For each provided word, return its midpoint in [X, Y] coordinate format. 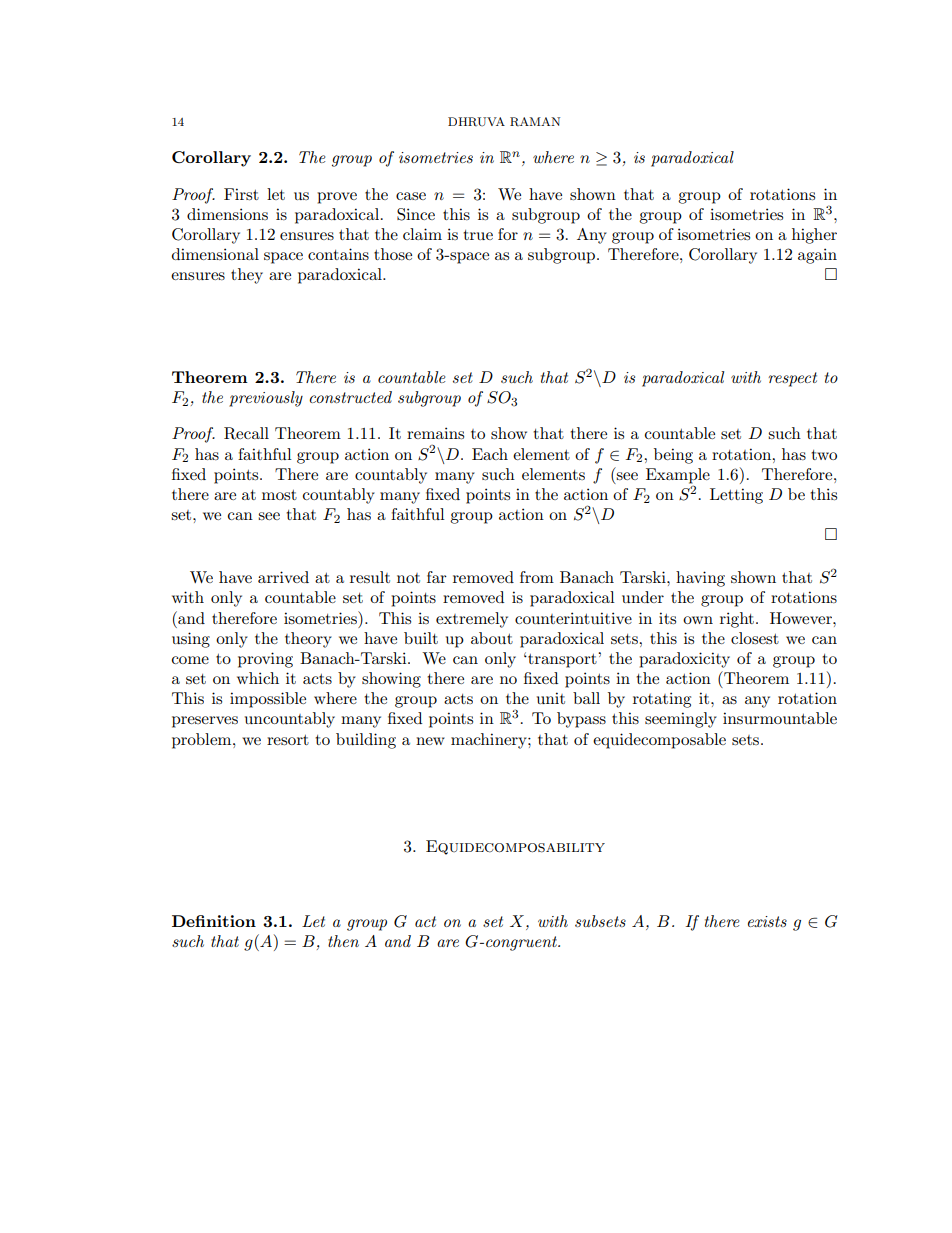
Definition [214, 921]
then [343, 941]
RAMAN [535, 122]
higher [814, 236]
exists [767, 921]
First [241, 194]
